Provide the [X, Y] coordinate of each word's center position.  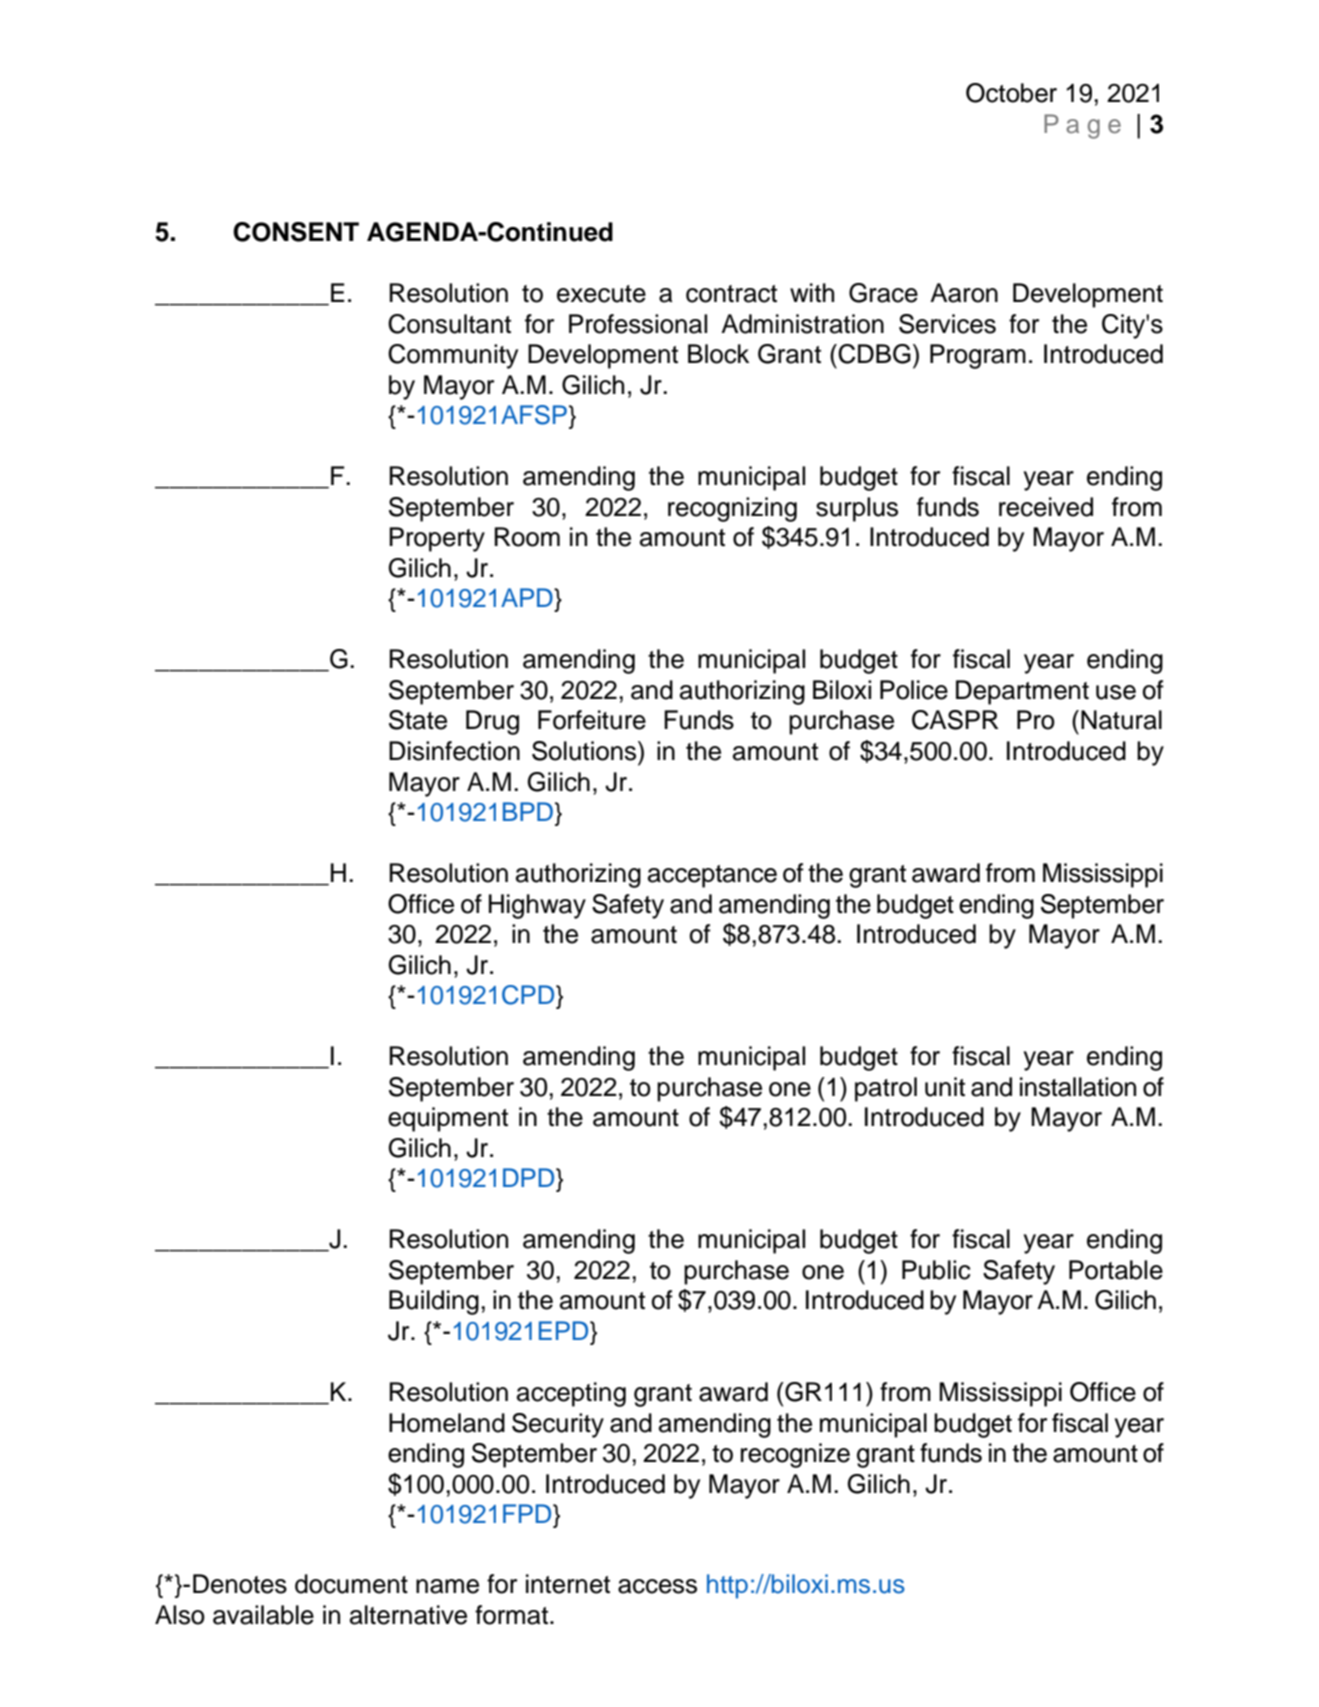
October [1011, 93]
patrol [886, 1089]
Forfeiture [592, 720]
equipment [448, 1119]
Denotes [240, 1584]
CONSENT [296, 232]
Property [437, 539]
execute [601, 294]
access [657, 1586]
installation [1078, 1087]
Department [1022, 692]
